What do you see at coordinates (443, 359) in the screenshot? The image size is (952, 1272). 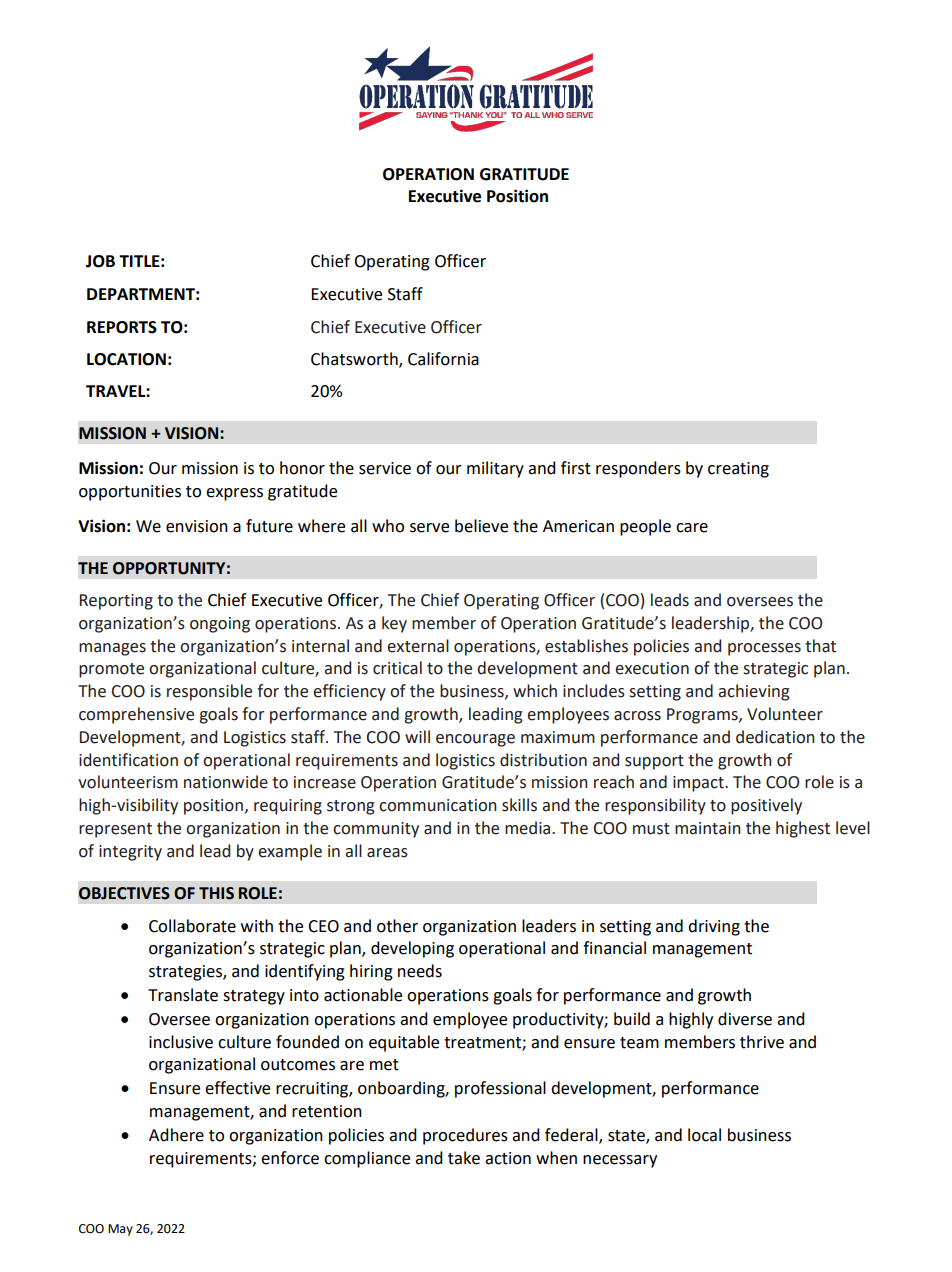 I see `California` at bounding box center [443, 359].
